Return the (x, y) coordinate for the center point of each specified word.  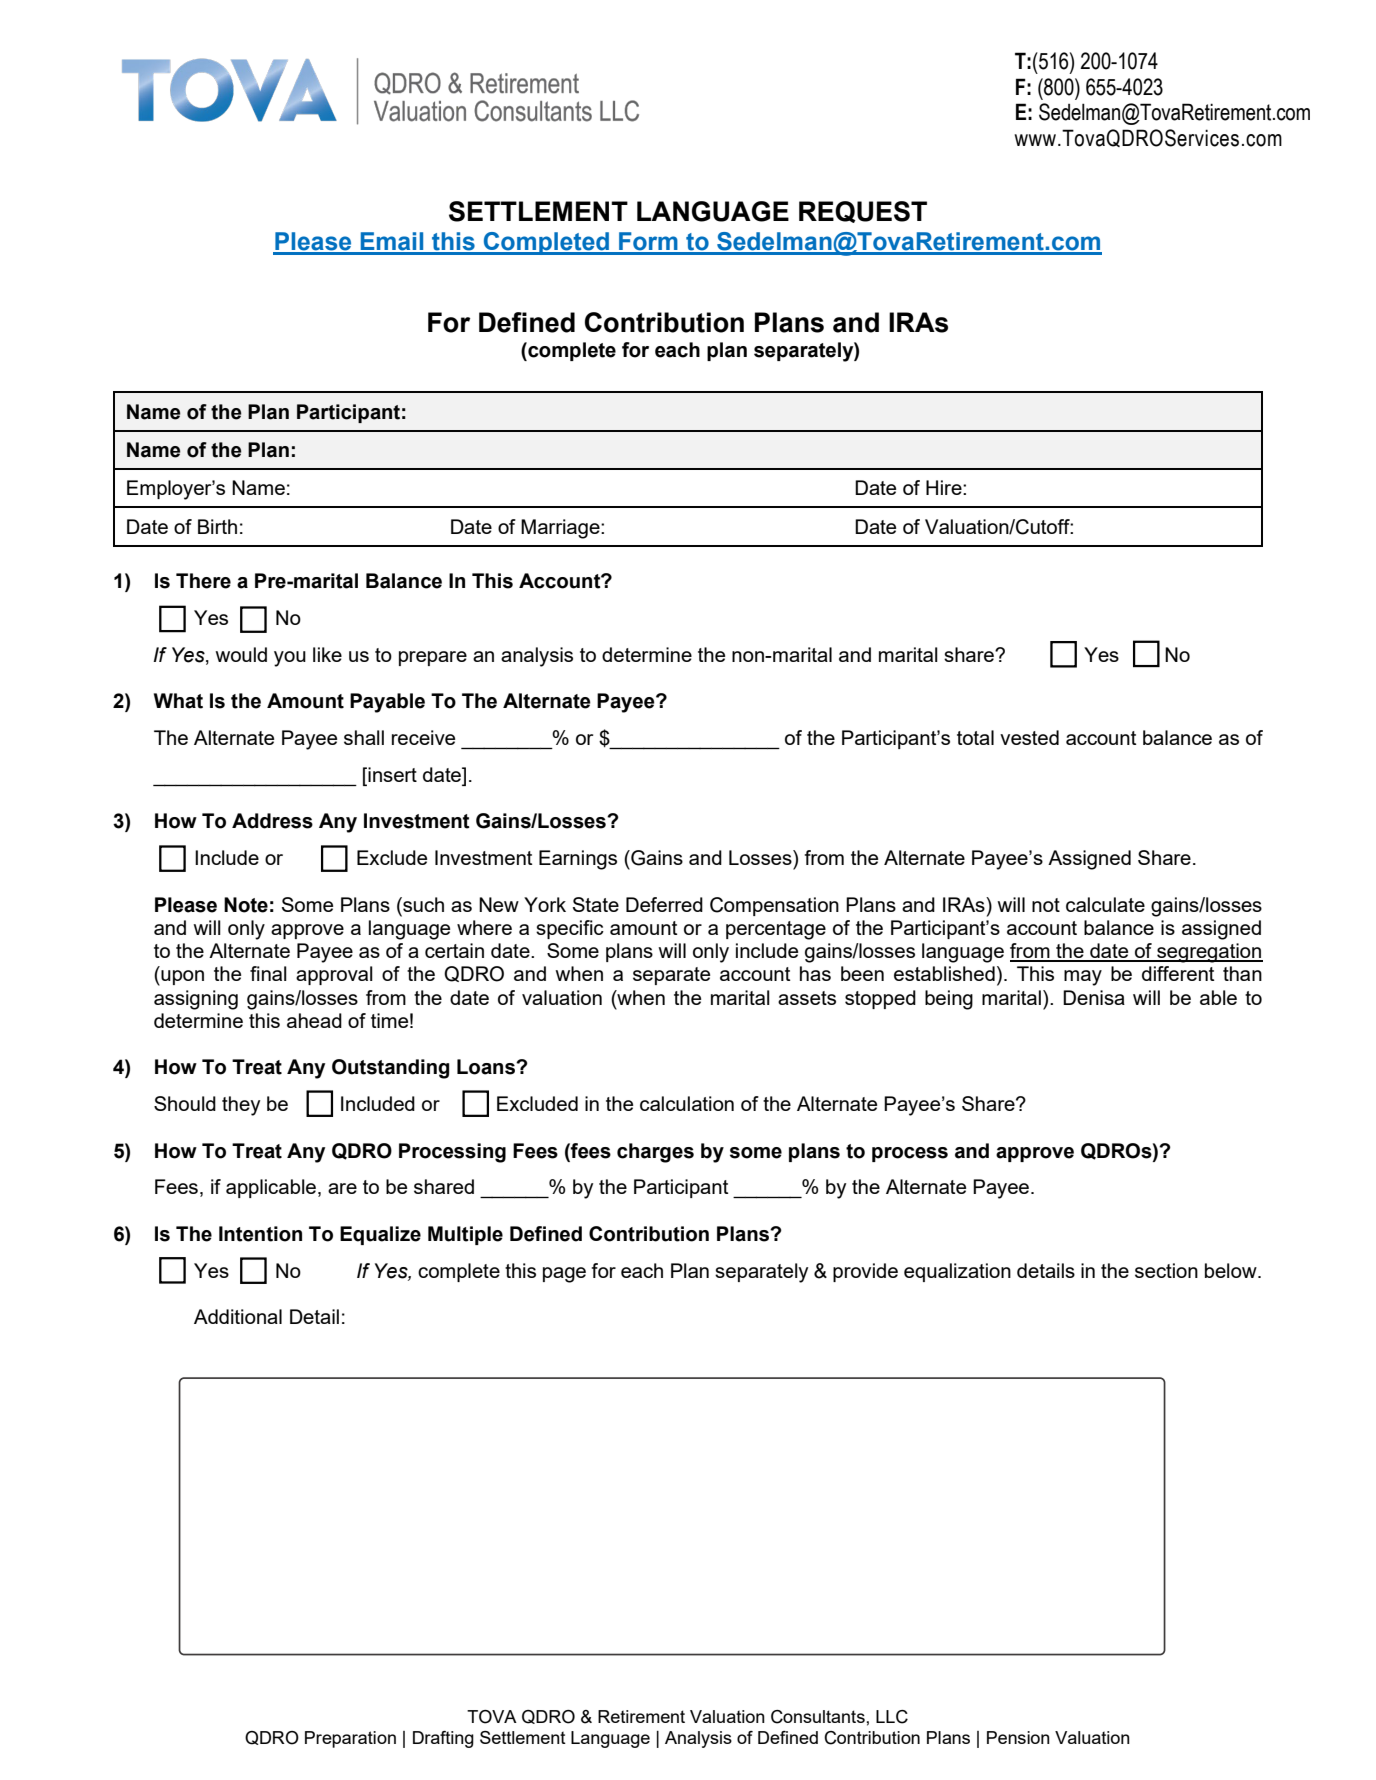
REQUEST (863, 212)
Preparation (350, 1739)
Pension (1018, 1737)
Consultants (819, 1717)
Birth (217, 526)
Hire (945, 487)
